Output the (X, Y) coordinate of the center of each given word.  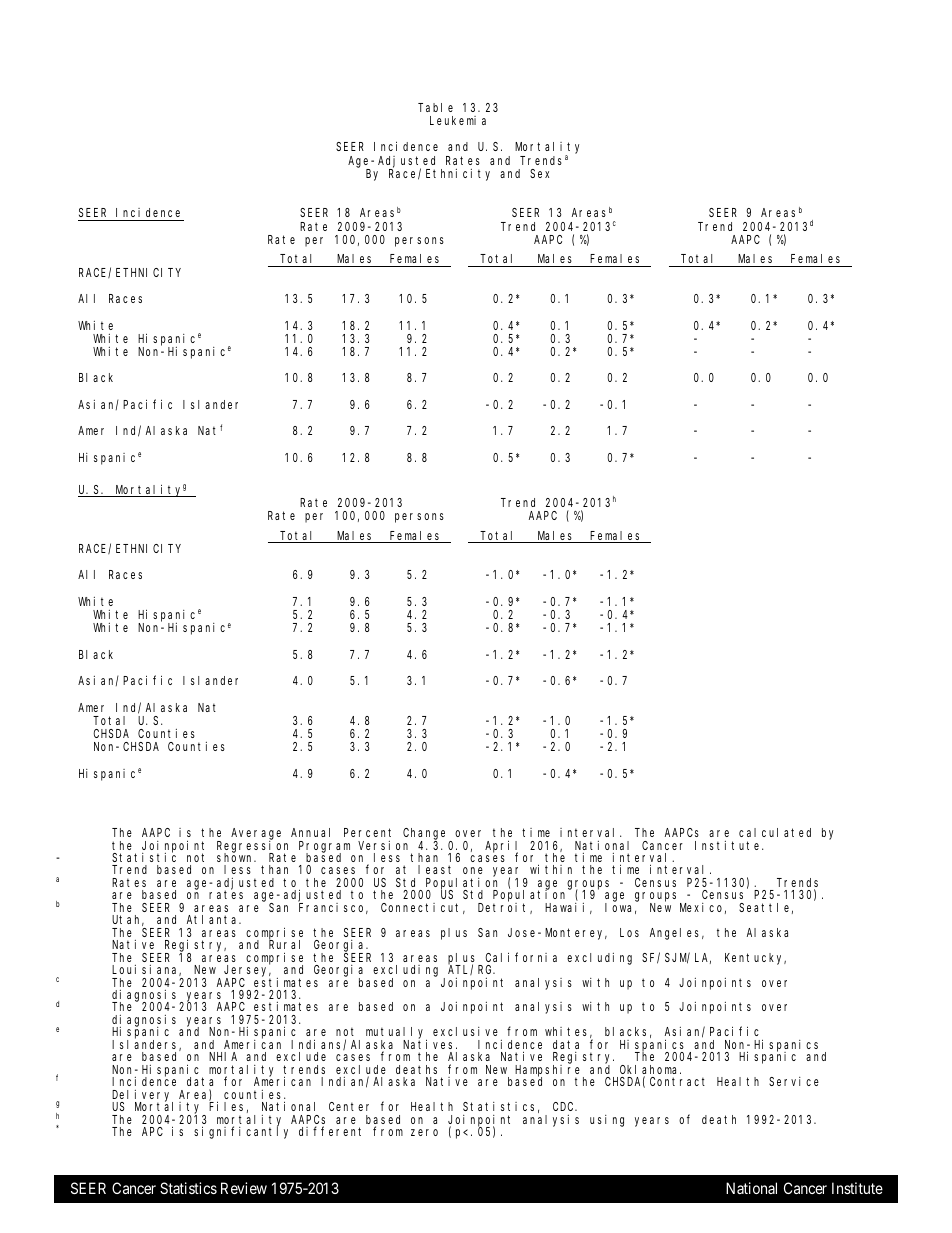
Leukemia (458, 120)
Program (324, 847)
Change (426, 835)
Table (435, 107)
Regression (252, 846)
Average (256, 835)
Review (244, 1188)
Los (629, 932)
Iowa (620, 908)
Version (383, 845)
